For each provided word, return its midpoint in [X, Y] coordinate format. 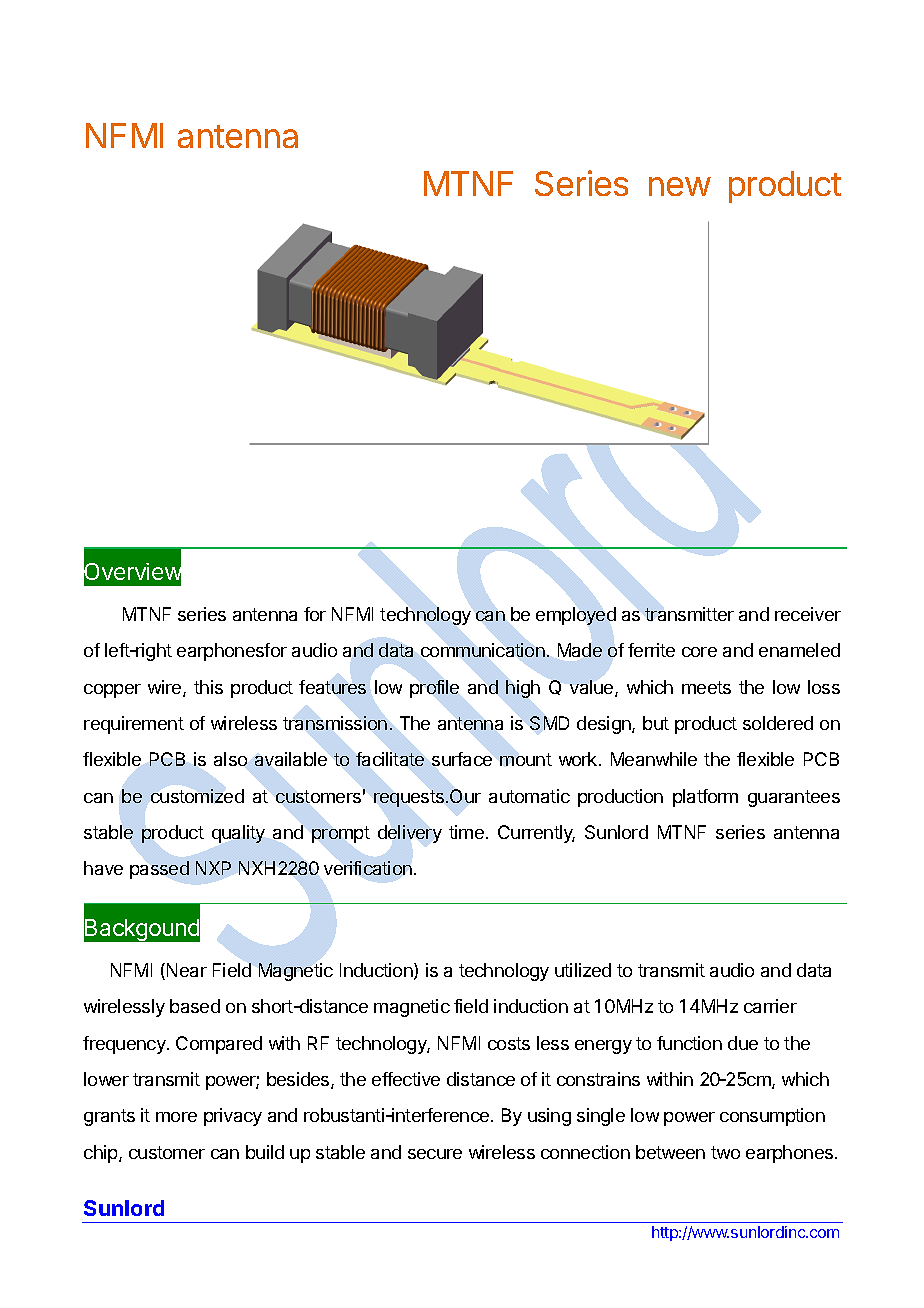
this [208, 687]
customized [197, 796]
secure [435, 1154]
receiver [808, 614]
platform [705, 798]
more [176, 1117]
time [466, 832]
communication [483, 650]
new [680, 186]
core [699, 652]
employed [576, 616]
